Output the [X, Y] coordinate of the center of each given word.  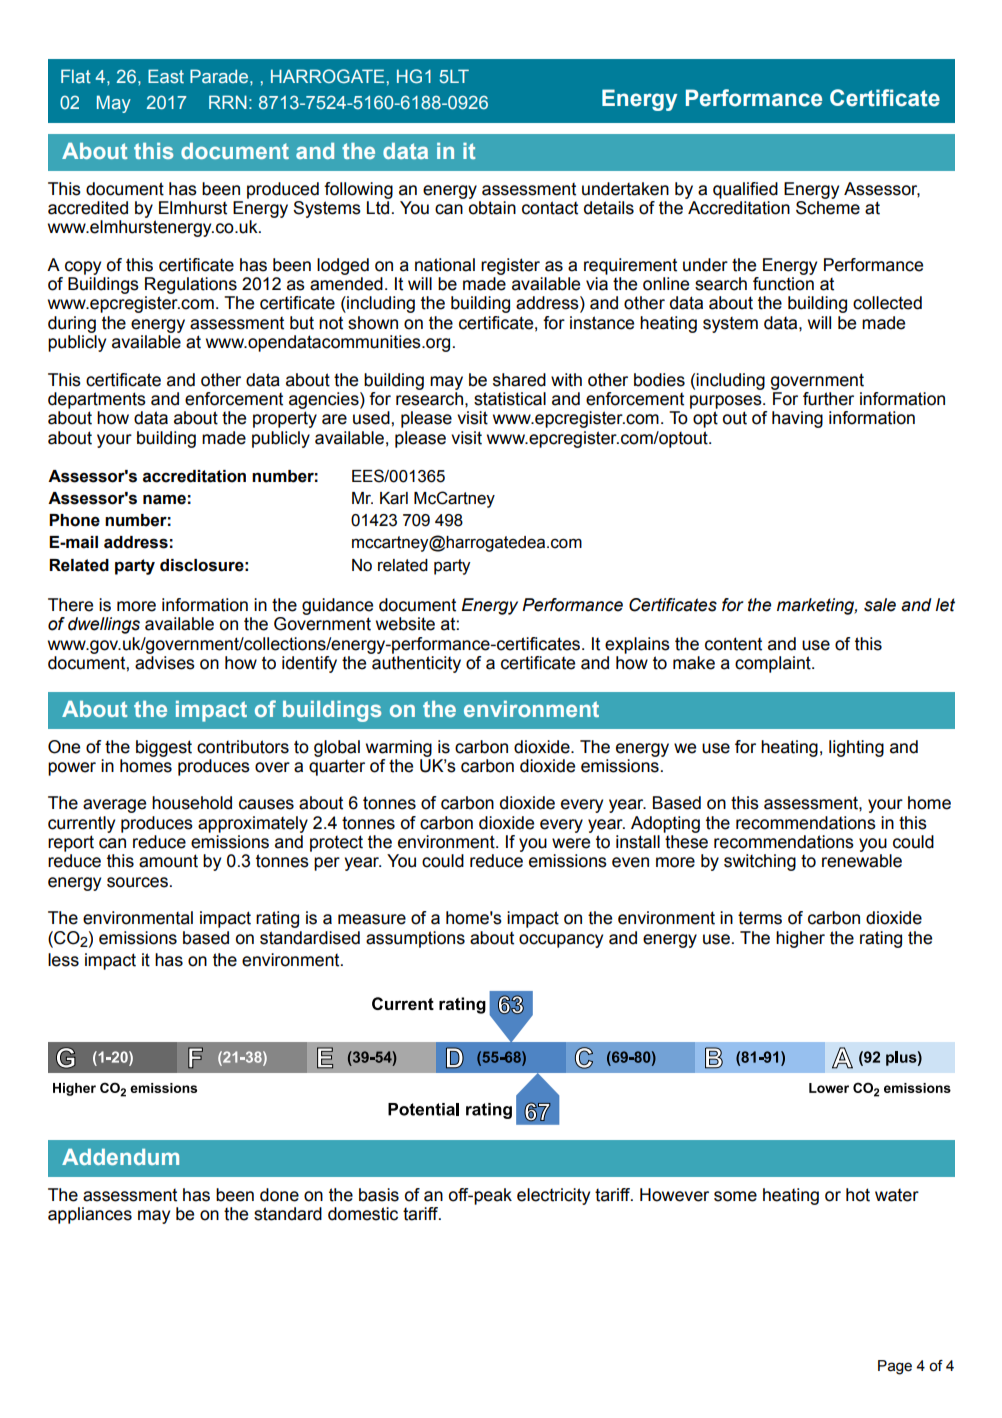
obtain [492, 208]
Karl [394, 498]
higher [800, 939]
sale [880, 605]
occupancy [561, 941]
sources [137, 882]
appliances [90, 1215]
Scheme [828, 206]
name [164, 499]
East [166, 76]
